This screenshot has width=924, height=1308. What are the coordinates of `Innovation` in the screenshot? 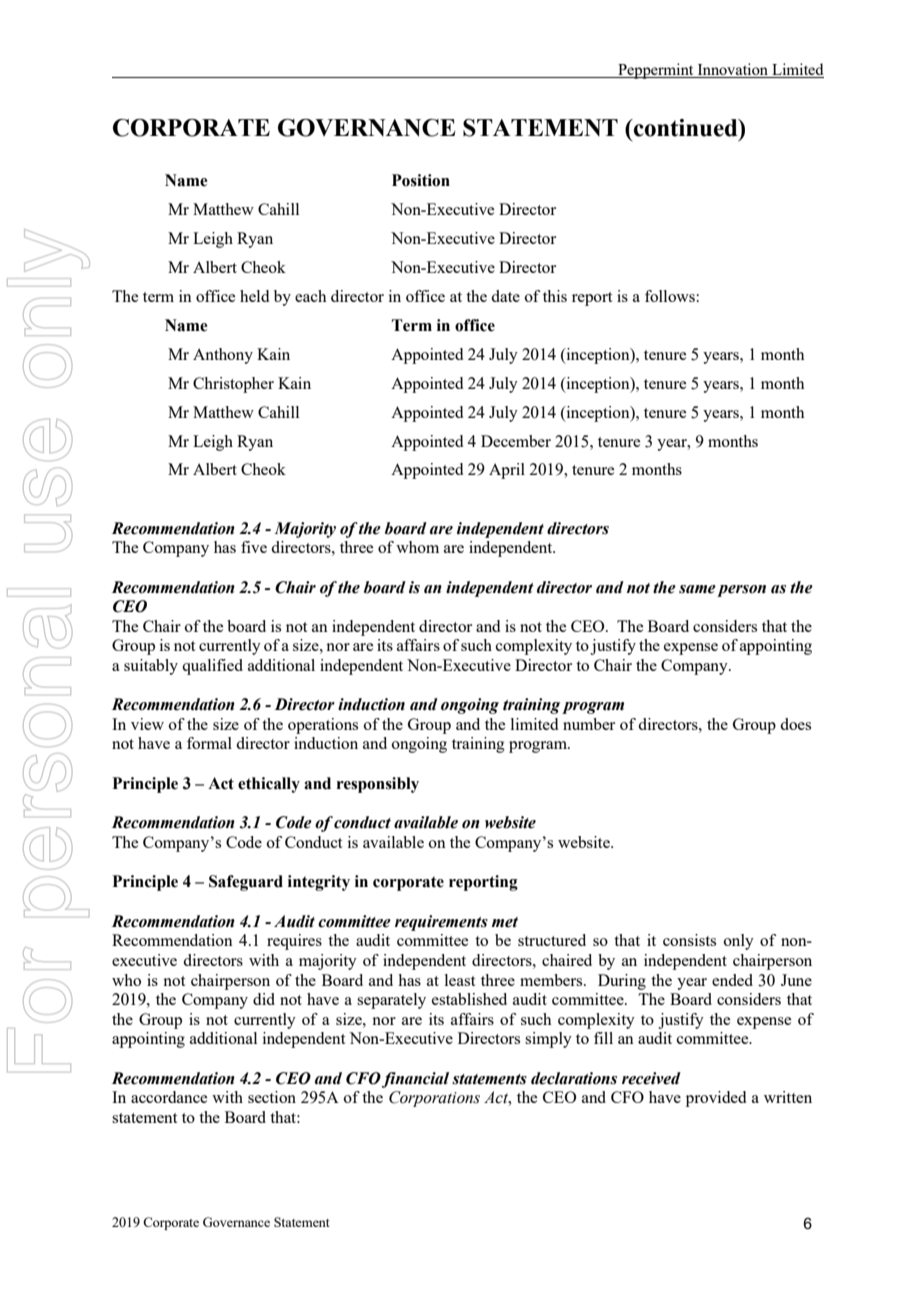 It's located at (732, 70).
